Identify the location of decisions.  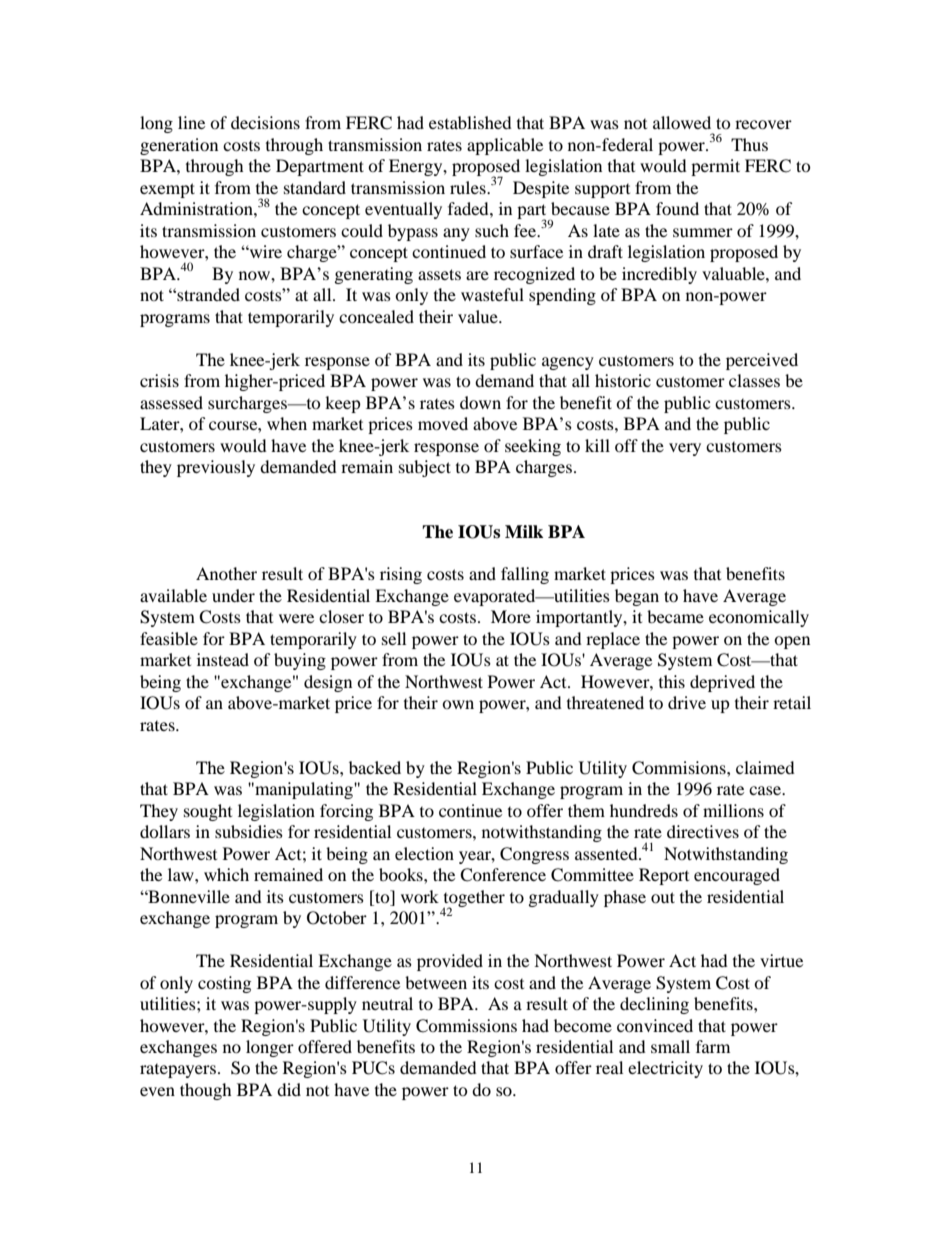
(265, 122).
